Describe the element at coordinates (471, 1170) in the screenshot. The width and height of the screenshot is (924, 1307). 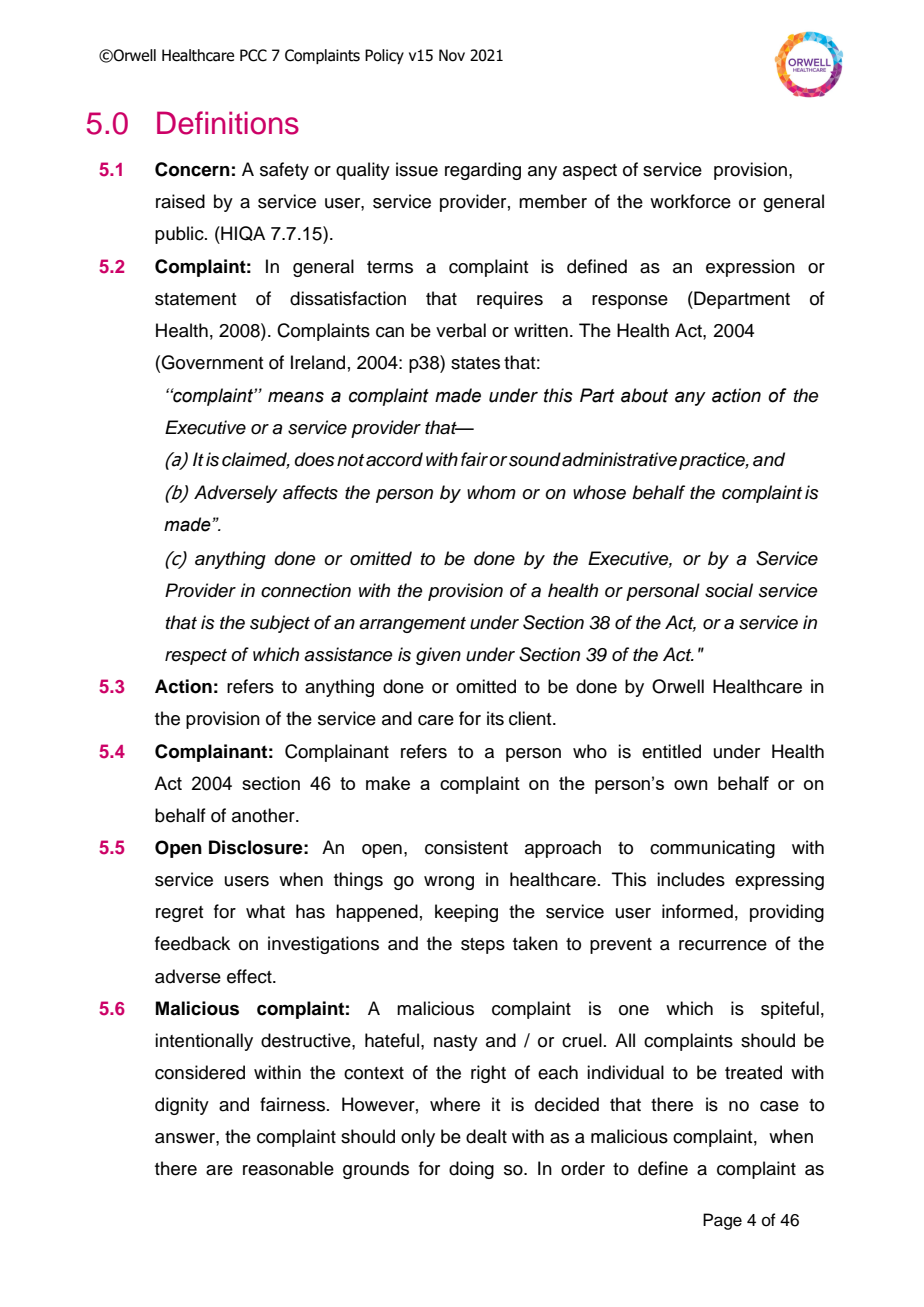
I see `doing` at that location.
